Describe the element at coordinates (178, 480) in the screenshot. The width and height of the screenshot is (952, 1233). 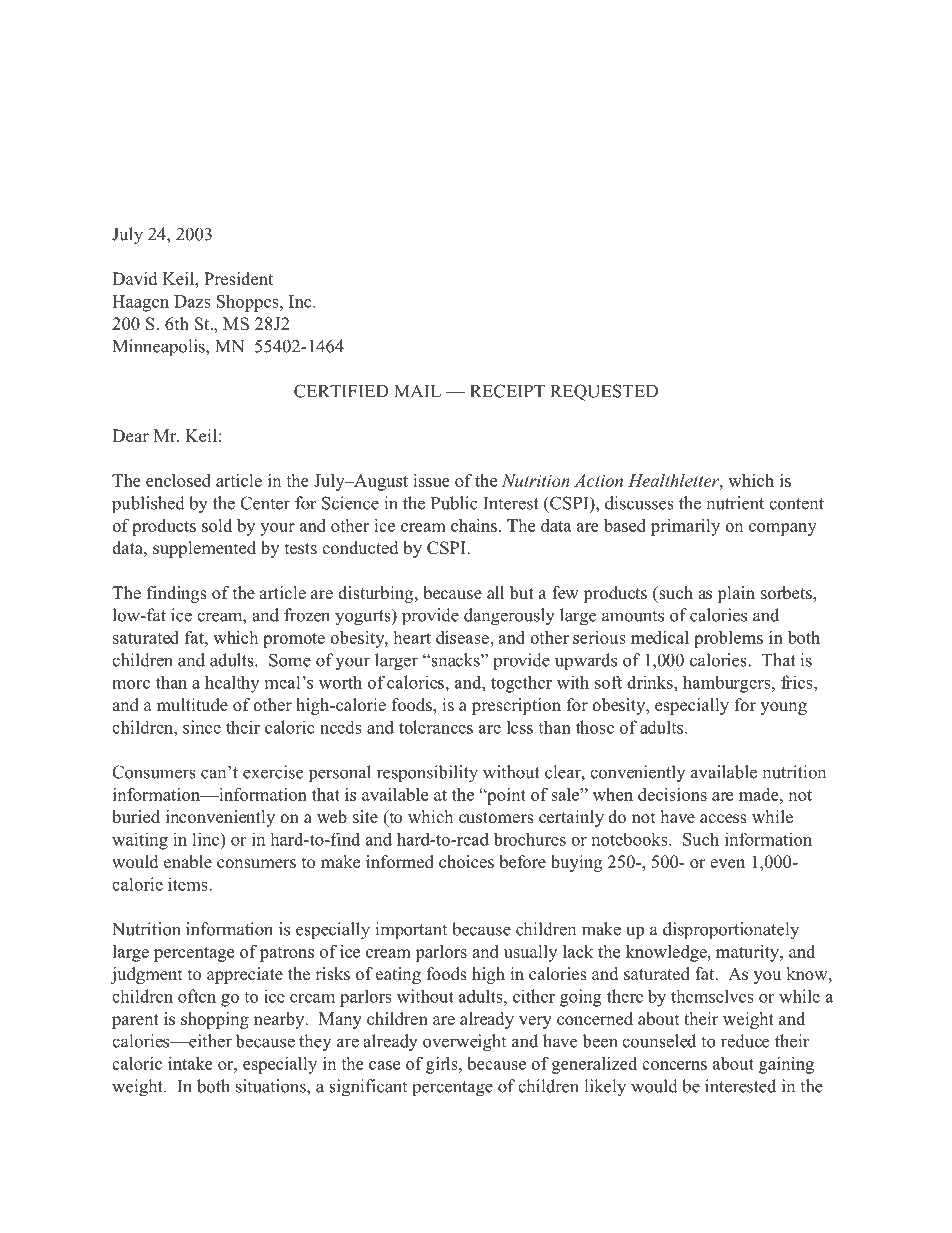
I see `enclosed` at that location.
